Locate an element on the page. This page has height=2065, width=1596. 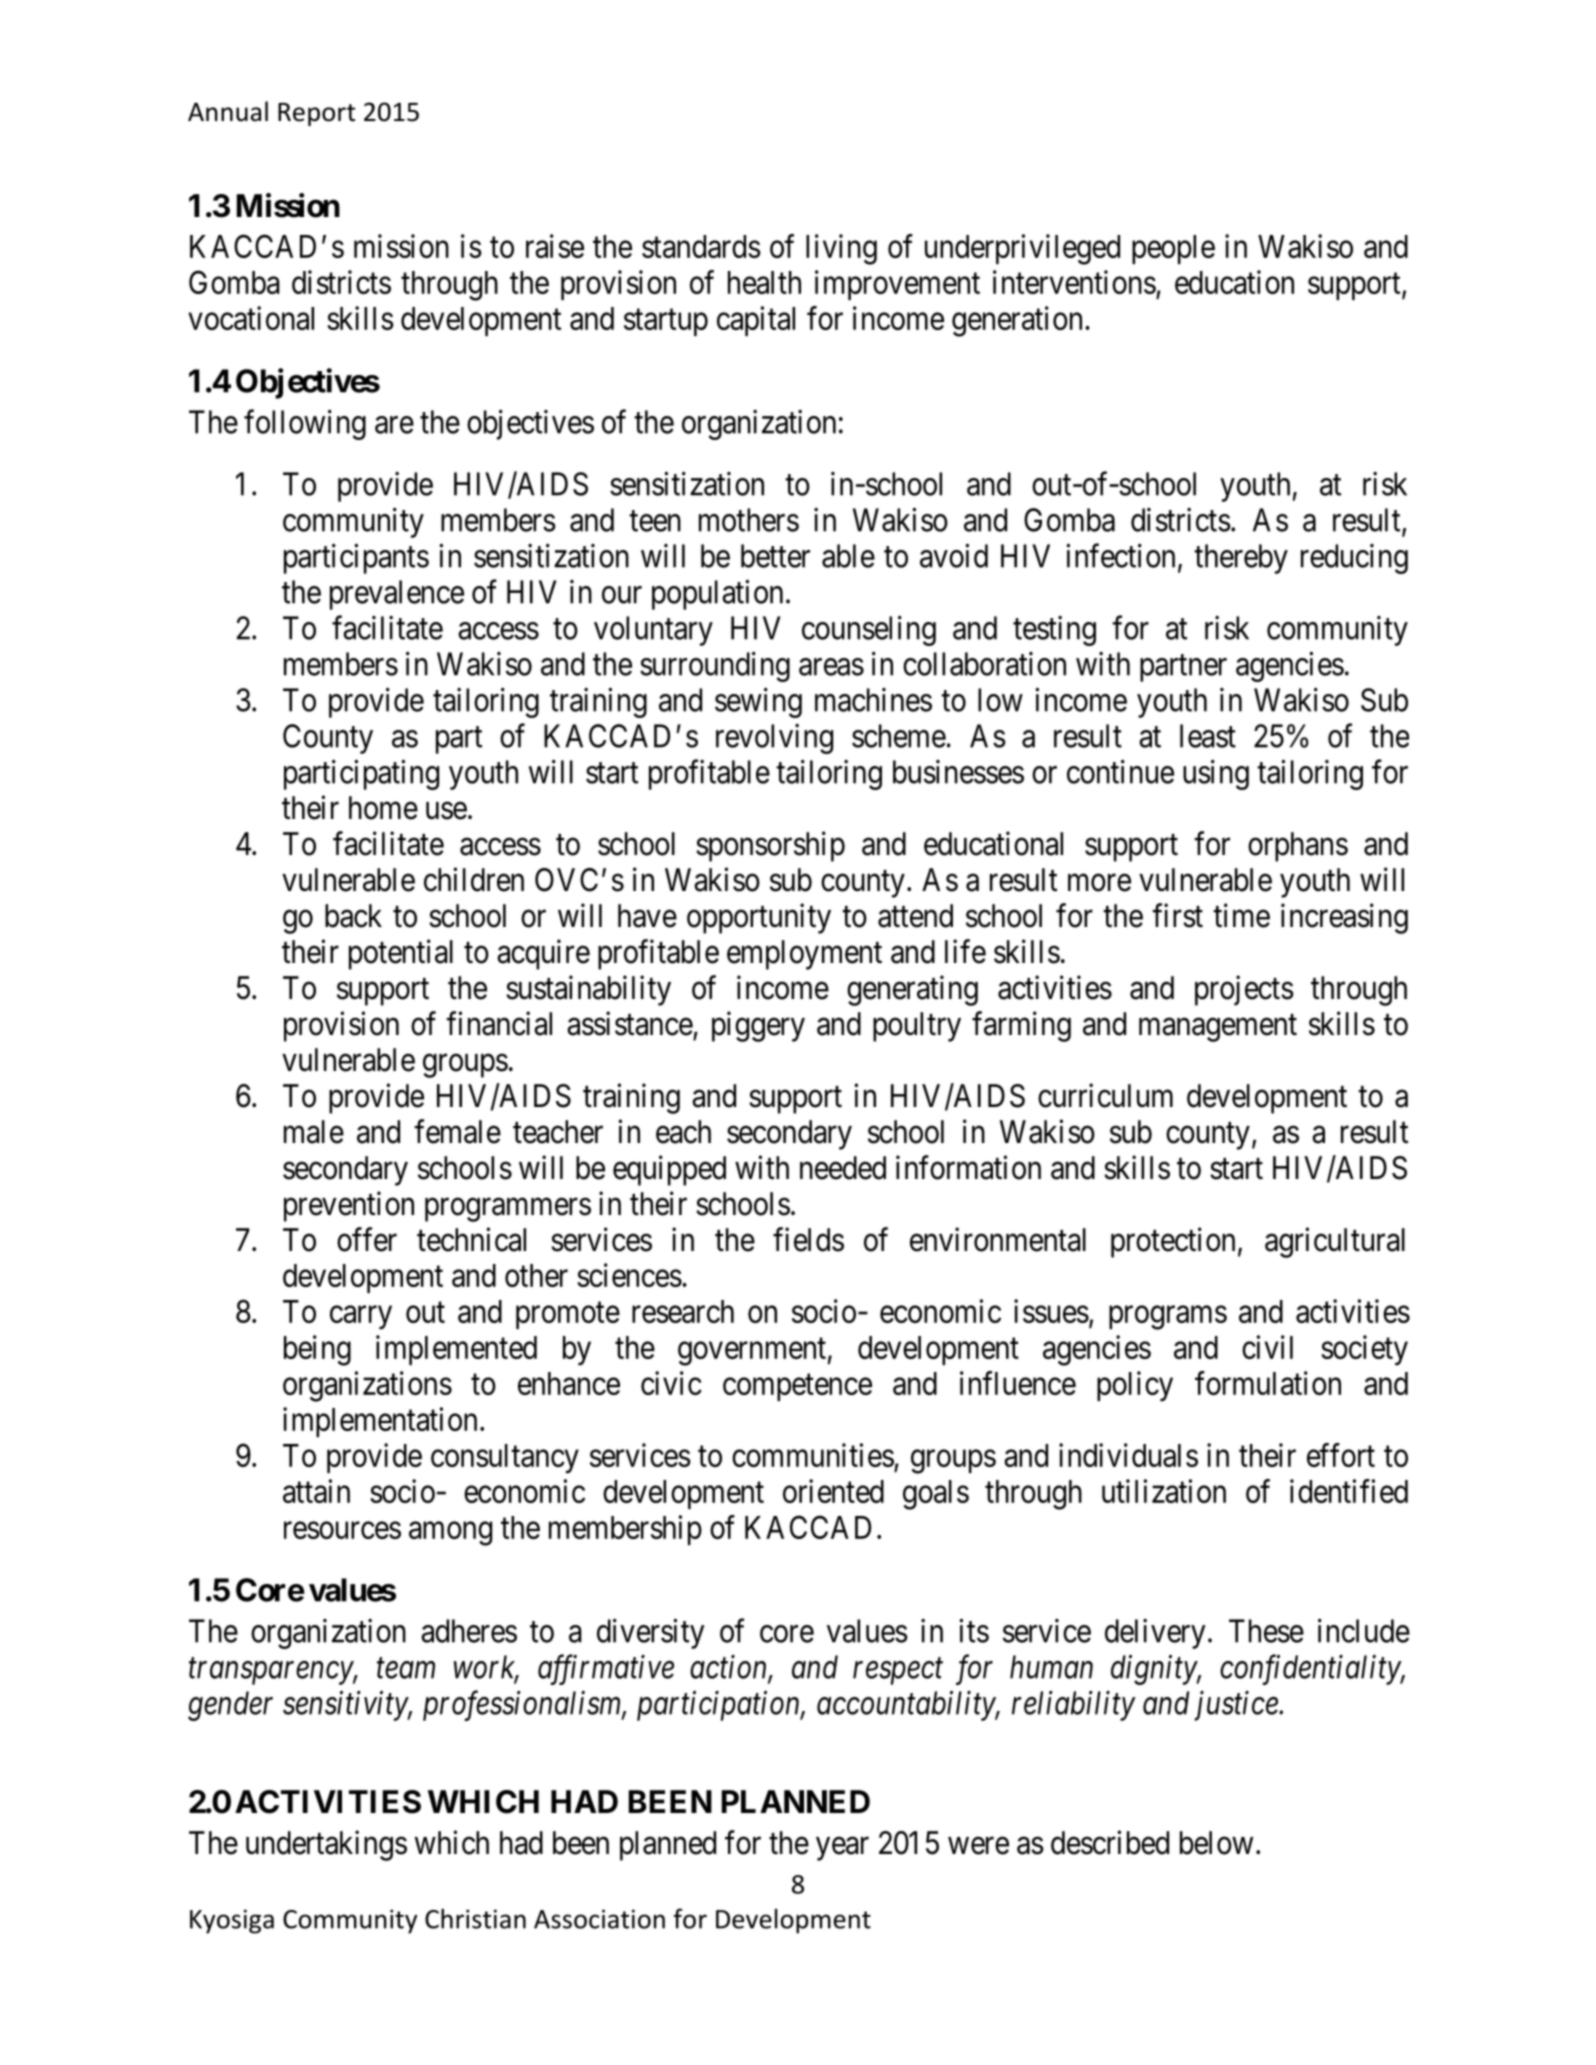
oriented is located at coordinates (833, 1491).
